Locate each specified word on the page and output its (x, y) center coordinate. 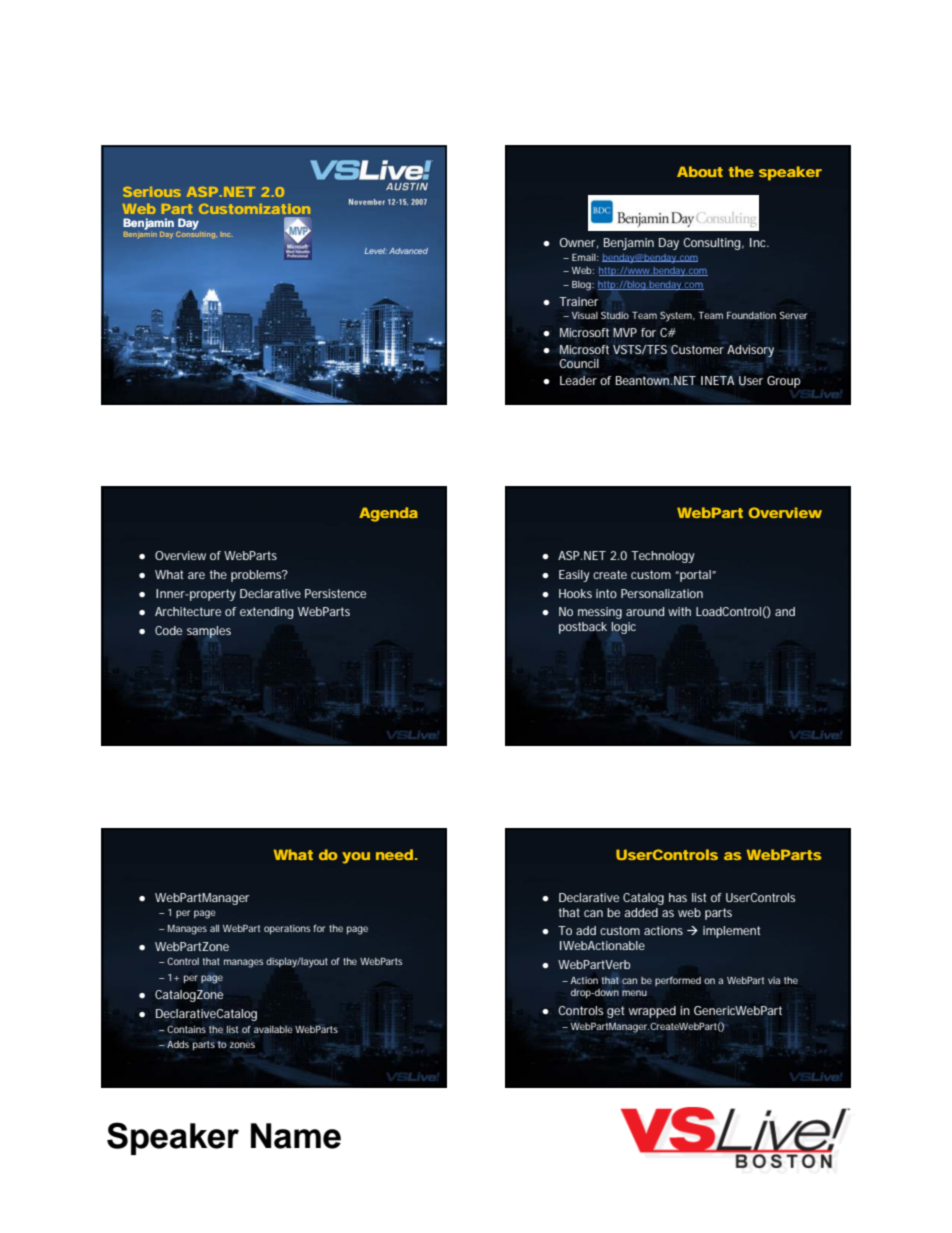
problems (257, 576)
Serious (152, 192)
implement (731, 932)
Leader (578, 380)
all (214, 928)
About (700, 171)
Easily (574, 576)
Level (375, 251)
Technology (663, 557)
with (679, 611)
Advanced (408, 251)
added (641, 912)
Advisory (750, 351)
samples (209, 632)
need (394, 854)
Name (296, 1136)
